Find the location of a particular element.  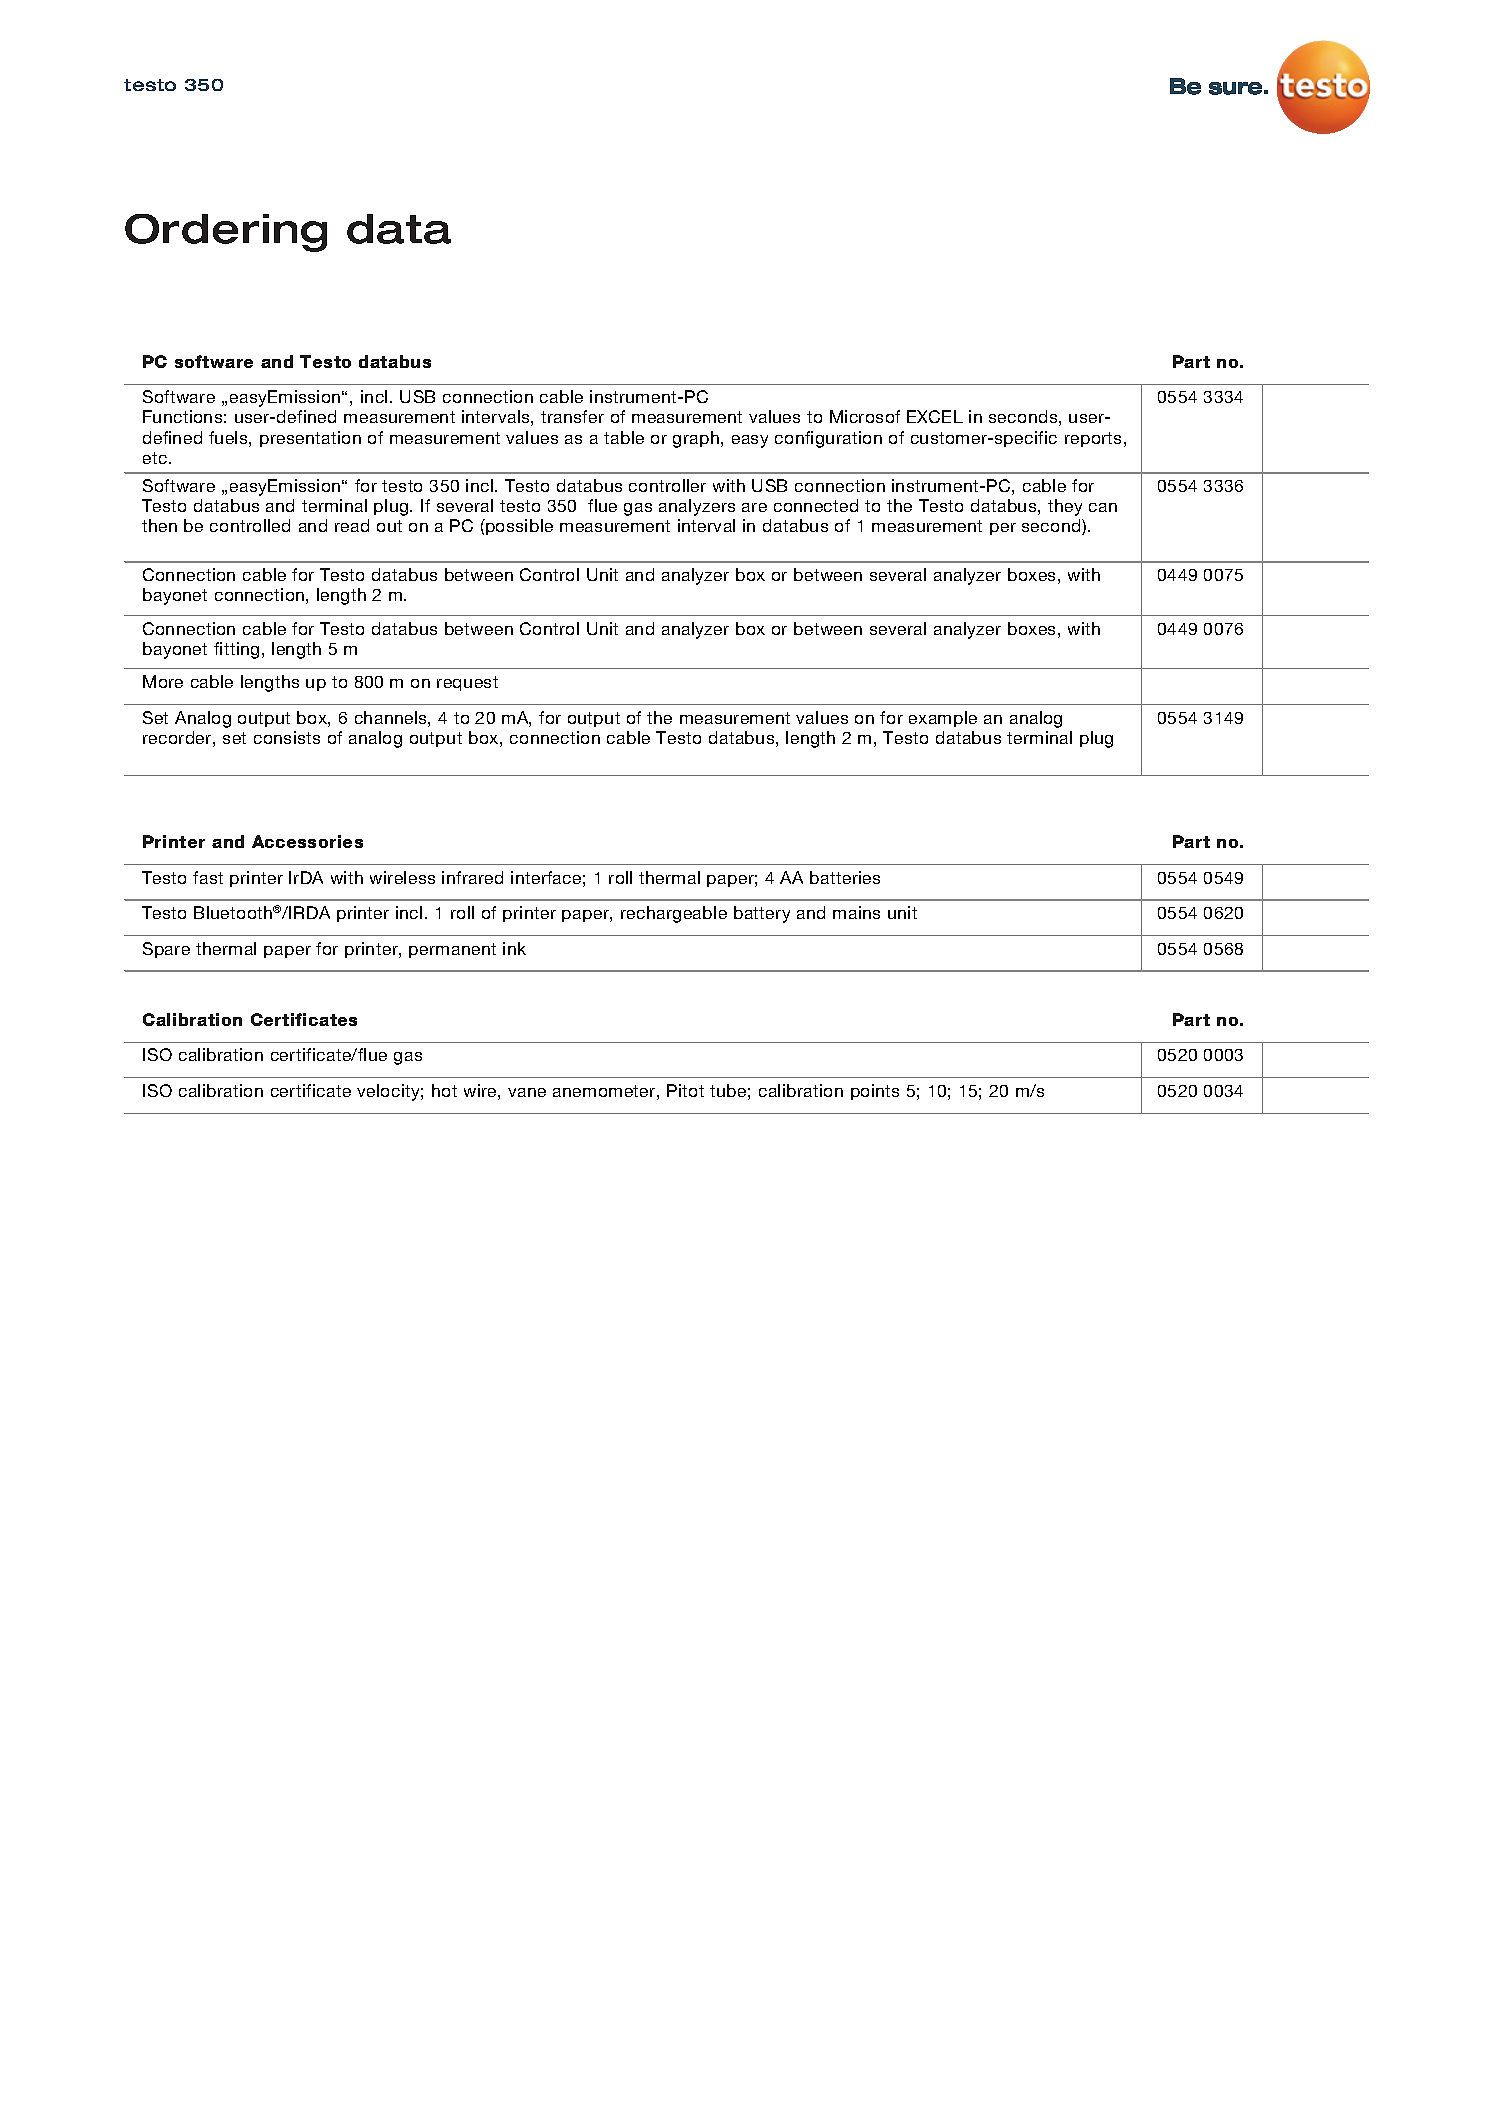

possible is located at coordinates (518, 527).
